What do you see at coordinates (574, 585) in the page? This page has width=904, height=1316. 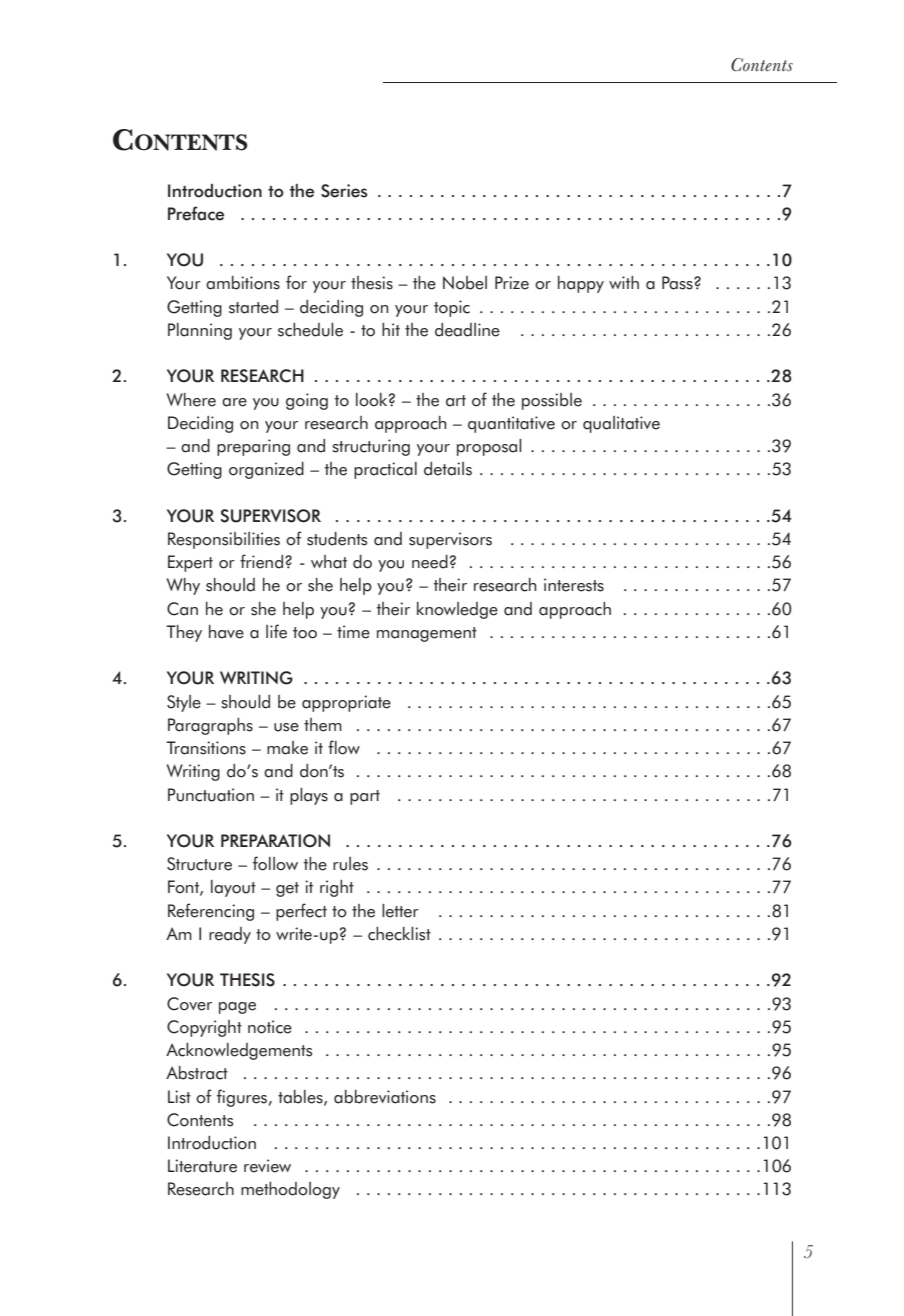 I see `interests` at bounding box center [574, 585].
